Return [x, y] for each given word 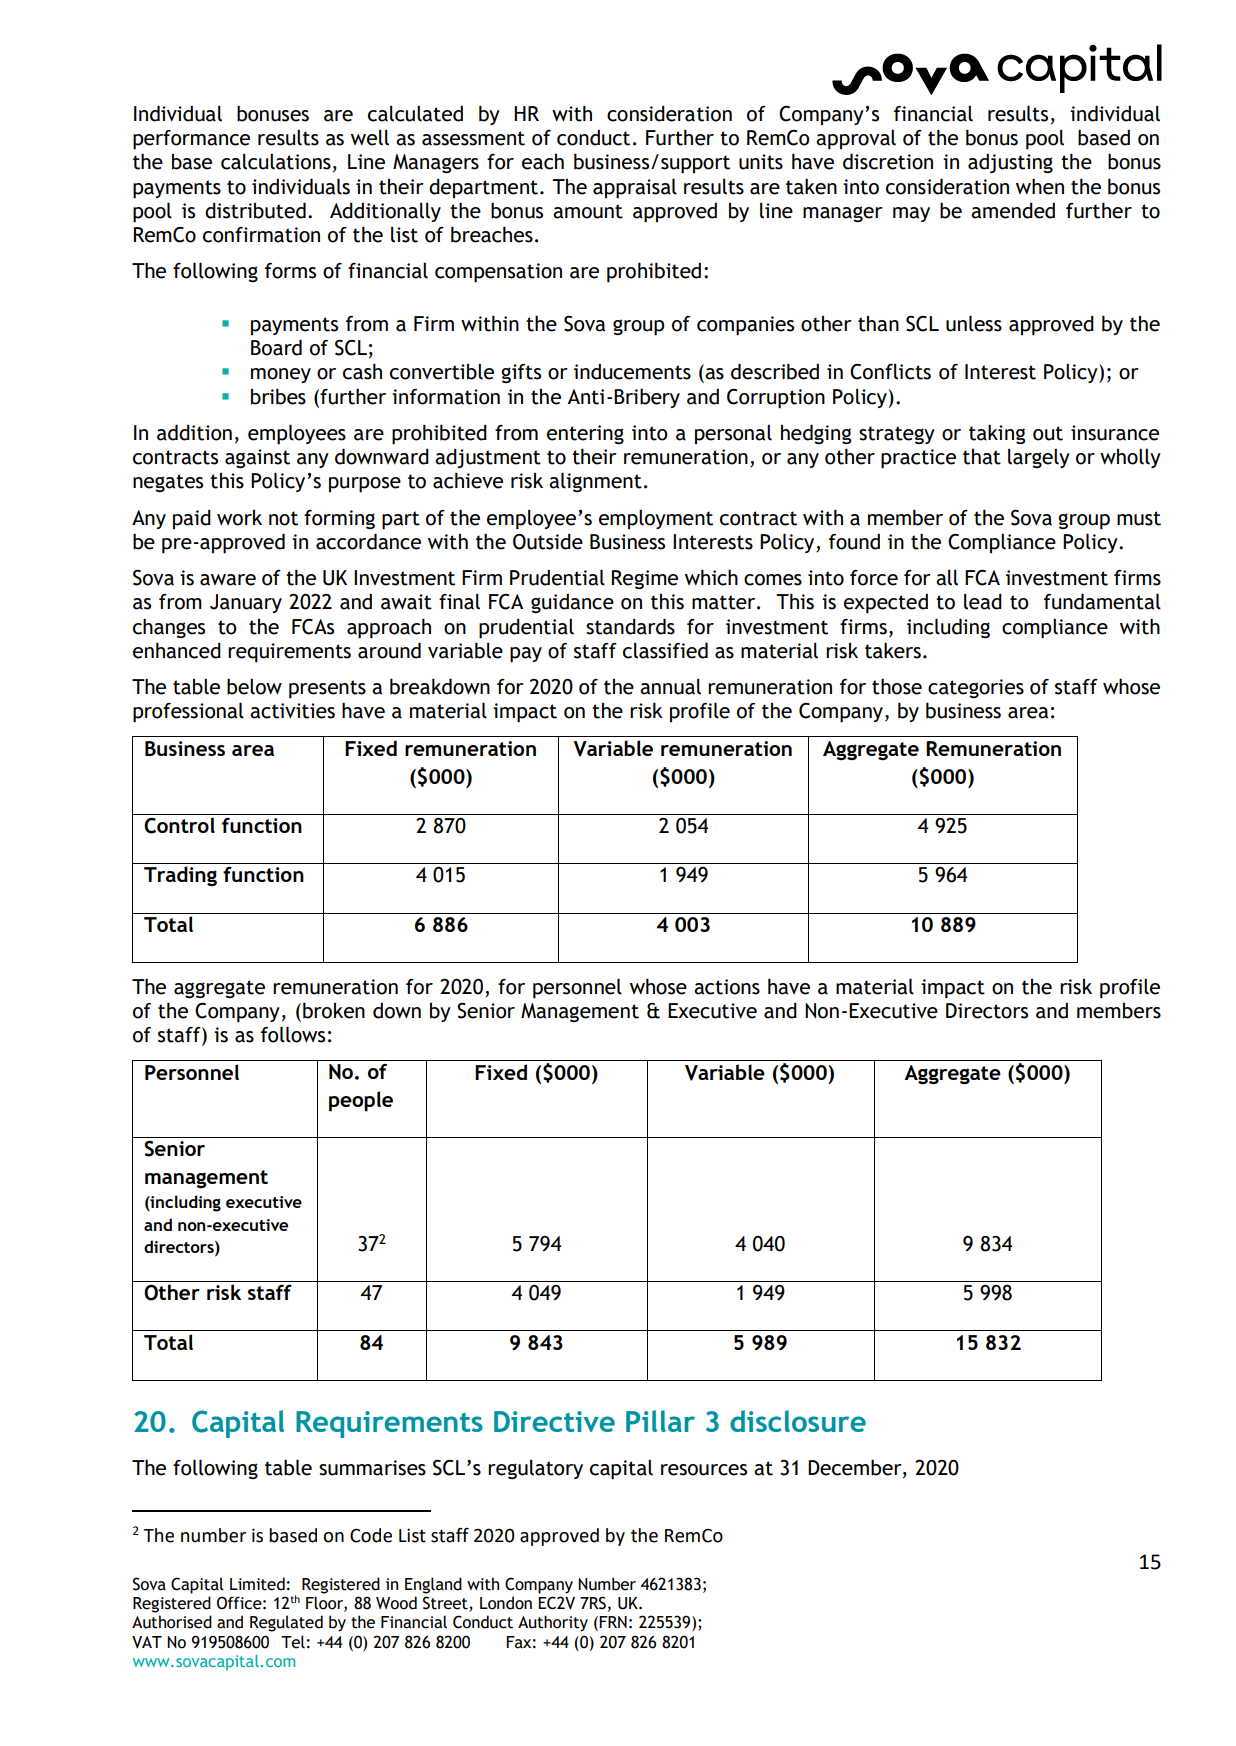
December [856, 1468]
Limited [257, 1584]
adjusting [1010, 163]
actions [727, 987]
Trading [180, 876]
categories [976, 688]
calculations [276, 161]
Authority [553, 1623]
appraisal [635, 188]
